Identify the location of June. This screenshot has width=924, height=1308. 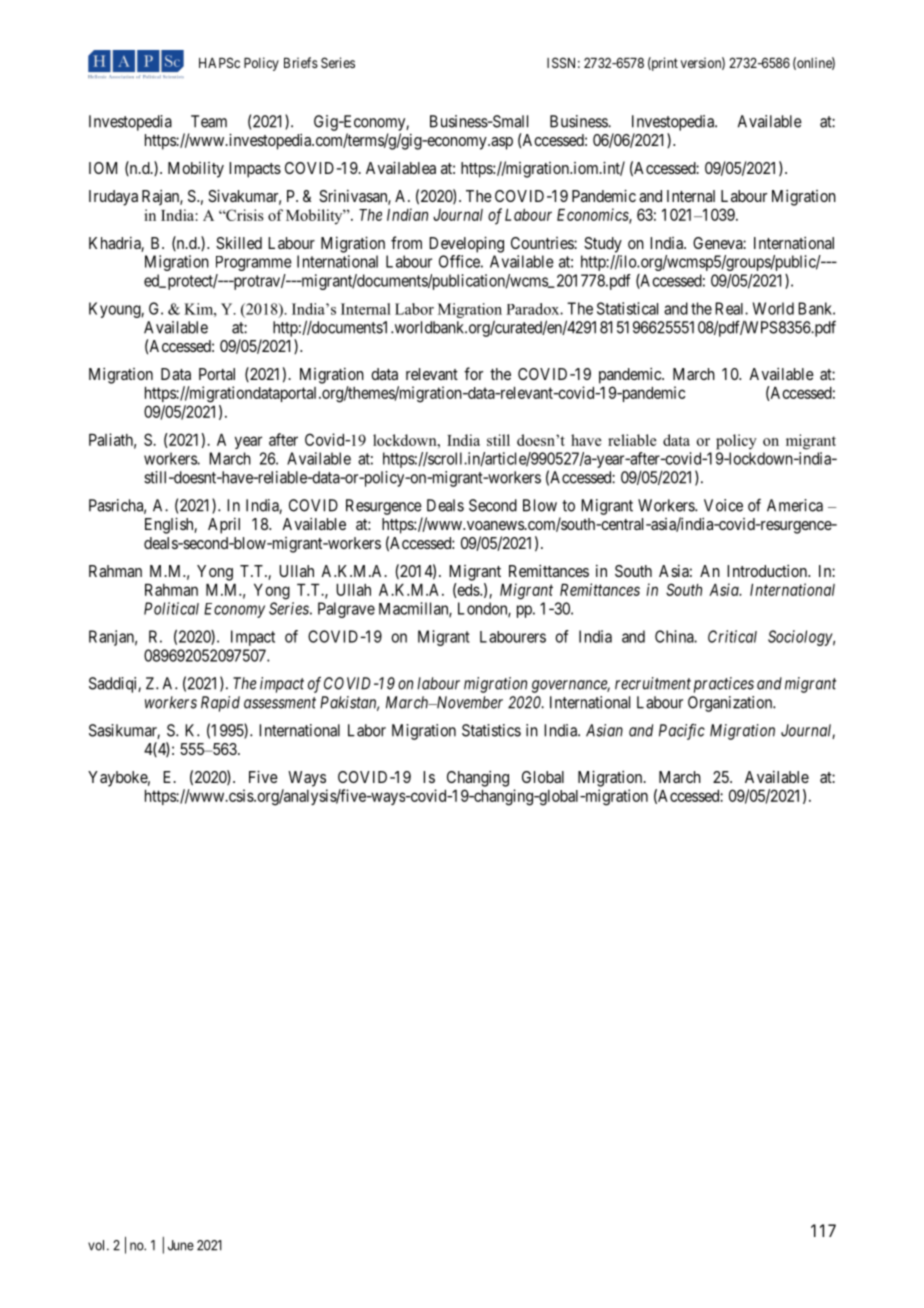
(181, 1245).
